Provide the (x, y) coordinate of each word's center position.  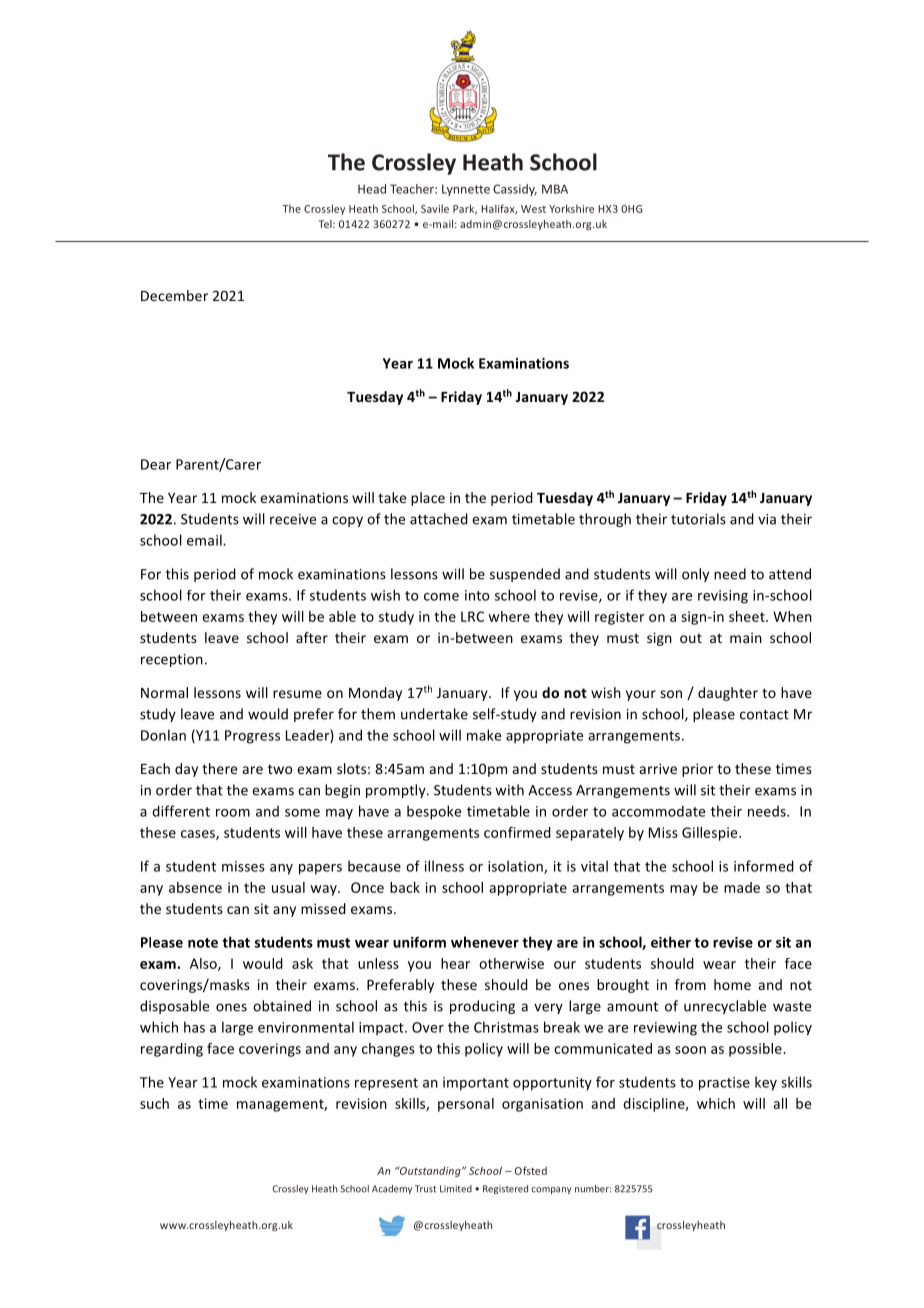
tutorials (698, 519)
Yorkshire (571, 208)
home (732, 984)
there (219, 768)
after (312, 637)
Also (204, 964)
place (428, 499)
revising (723, 597)
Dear (156, 464)
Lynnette (466, 190)
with (509, 790)
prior (697, 770)
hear (455, 963)
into (477, 595)
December (174, 295)
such (154, 1103)
